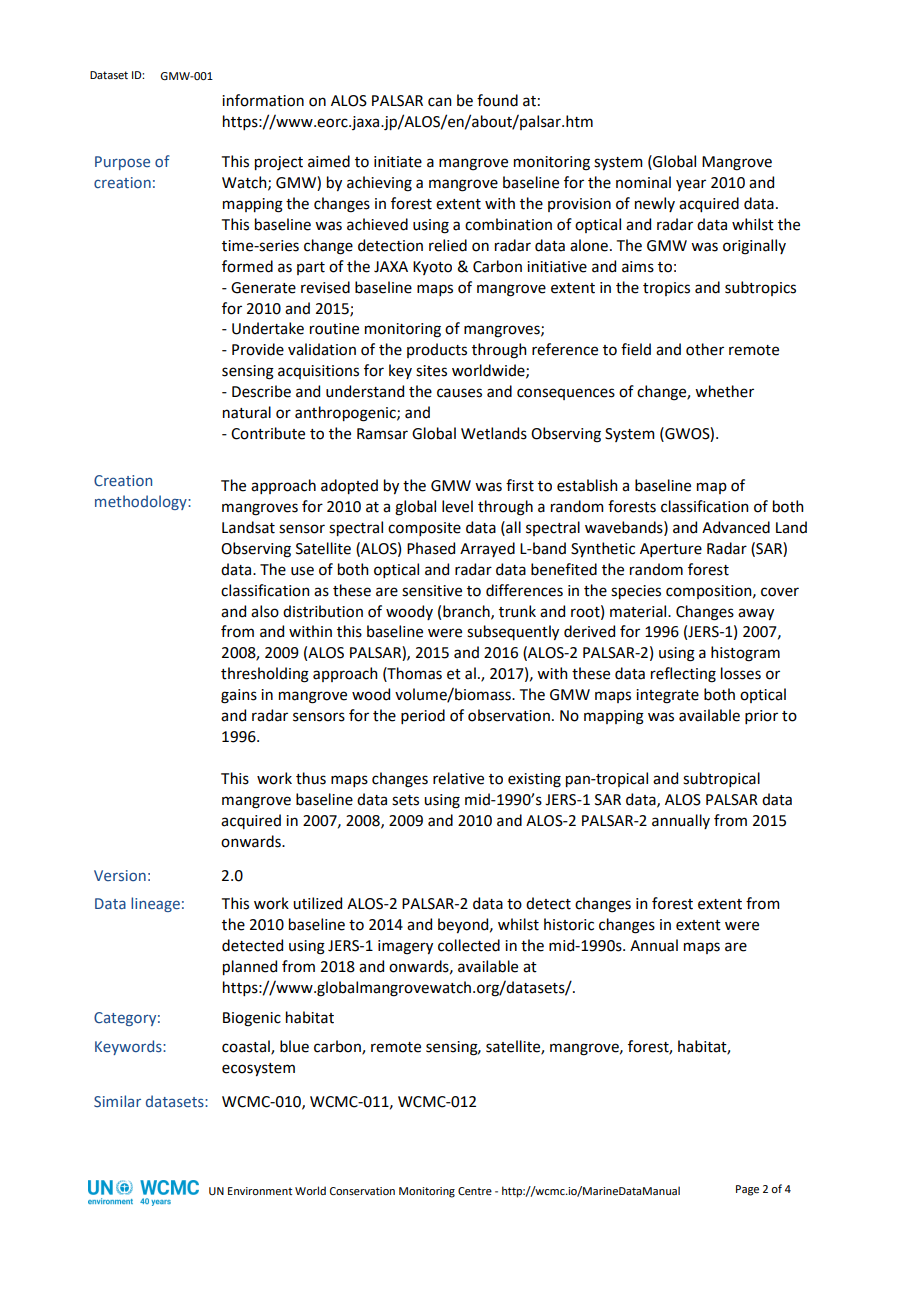 This screenshot has height=1309, width=924. Describe the element at coordinates (724, 391) in the screenshot. I see `whether` at that location.
